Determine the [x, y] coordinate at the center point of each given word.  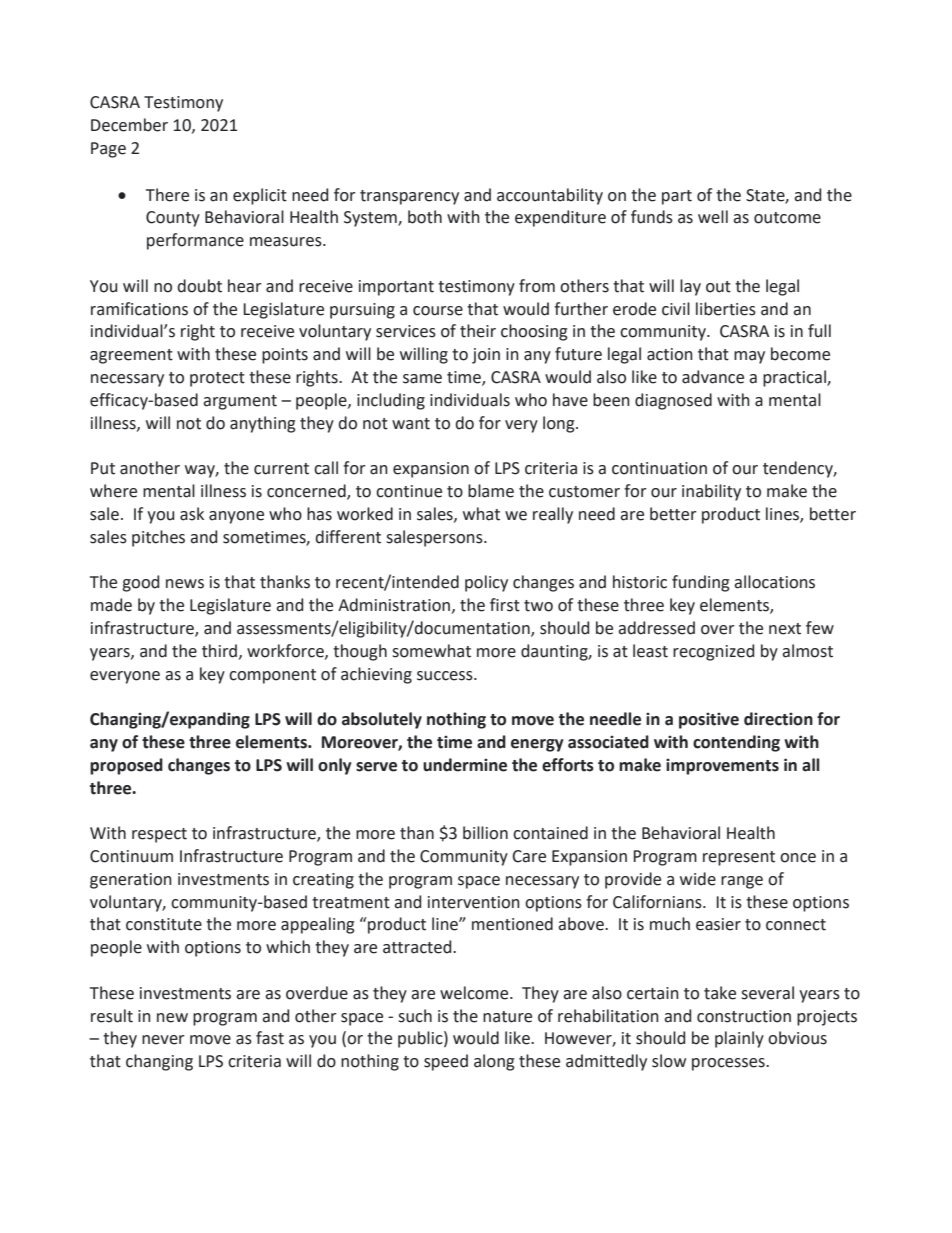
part [677, 197]
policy [486, 583]
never [163, 1040]
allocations [774, 582]
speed [446, 1062]
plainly [739, 1039]
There [167, 195]
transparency [409, 197]
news [185, 584]
